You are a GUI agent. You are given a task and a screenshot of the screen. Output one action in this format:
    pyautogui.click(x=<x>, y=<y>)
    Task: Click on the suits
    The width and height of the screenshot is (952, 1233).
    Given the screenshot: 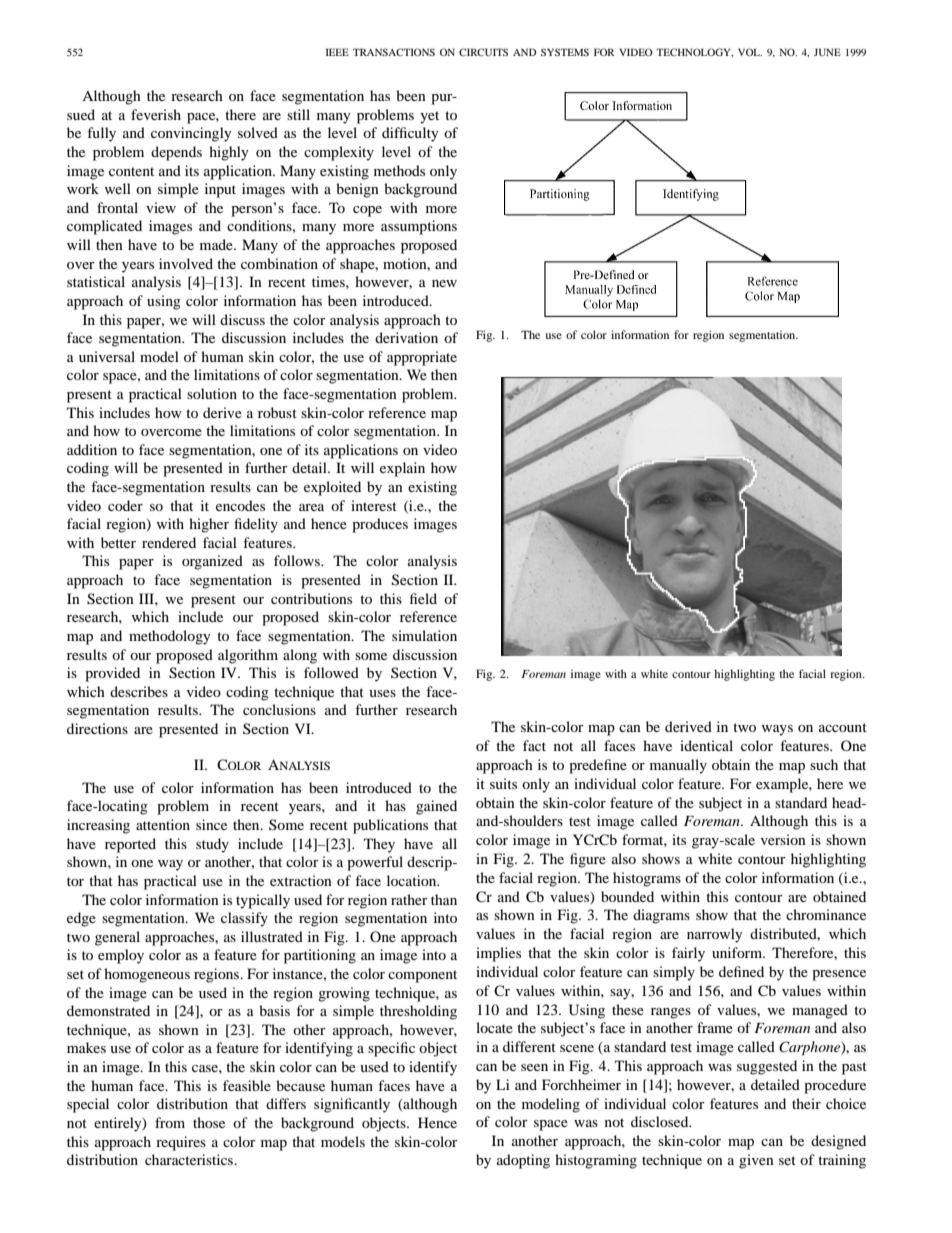 What is the action you would take?
    pyautogui.click(x=503, y=783)
